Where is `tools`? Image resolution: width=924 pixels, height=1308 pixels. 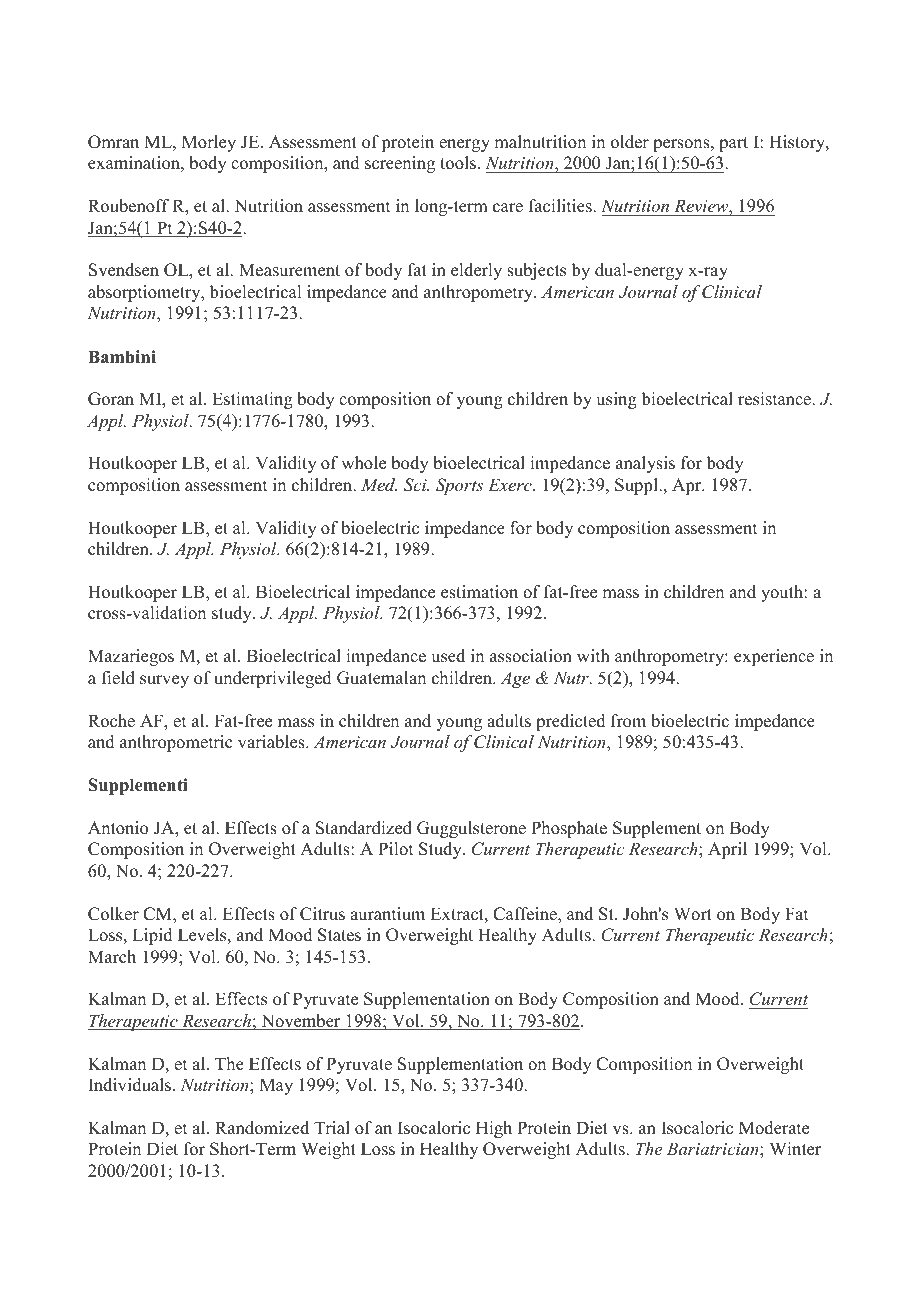
tools is located at coordinates (459, 163).
